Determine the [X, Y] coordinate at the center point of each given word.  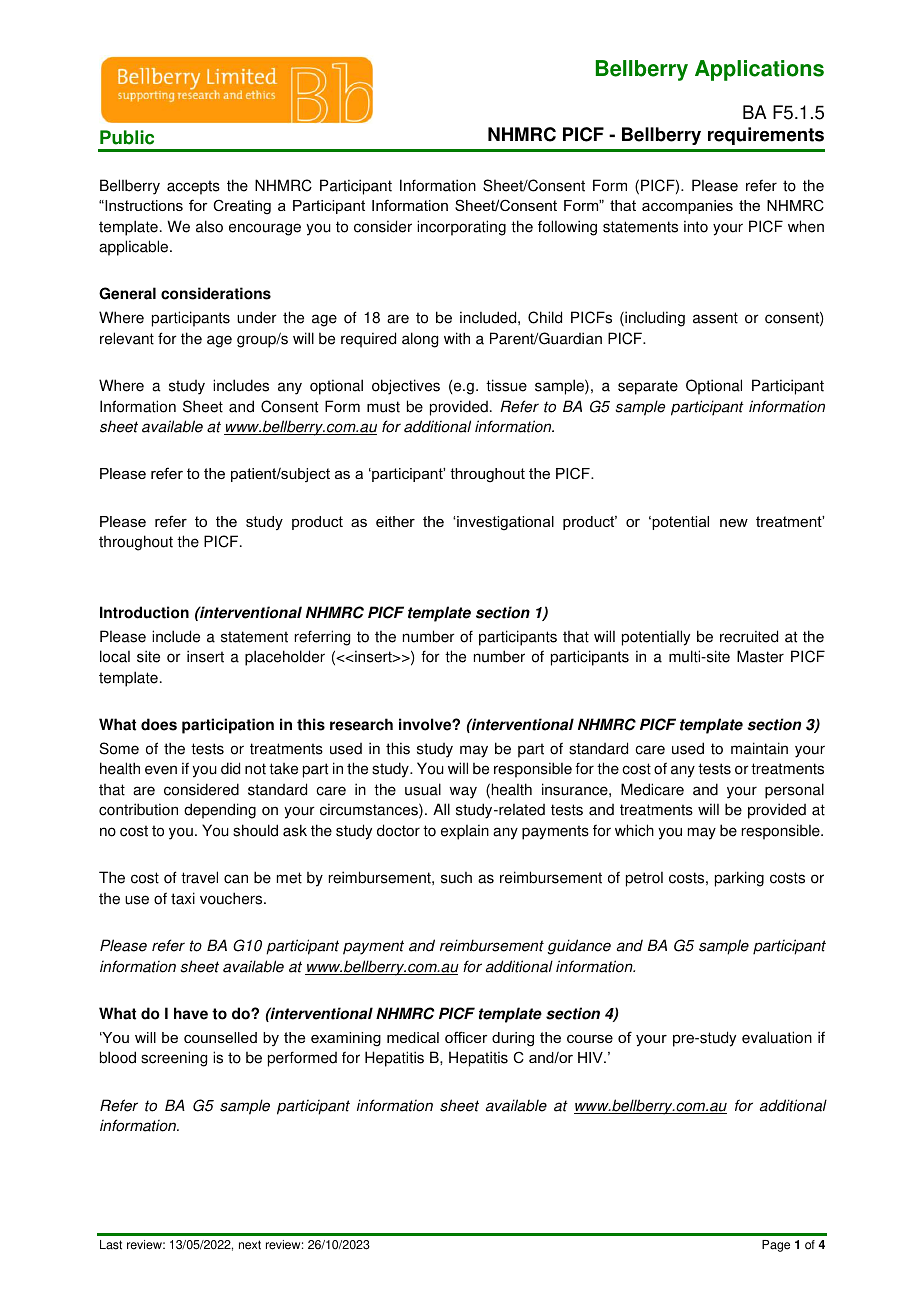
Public [127, 137]
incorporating [461, 228]
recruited [749, 636]
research [361, 724]
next [250, 1245]
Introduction [144, 612]
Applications [759, 70]
